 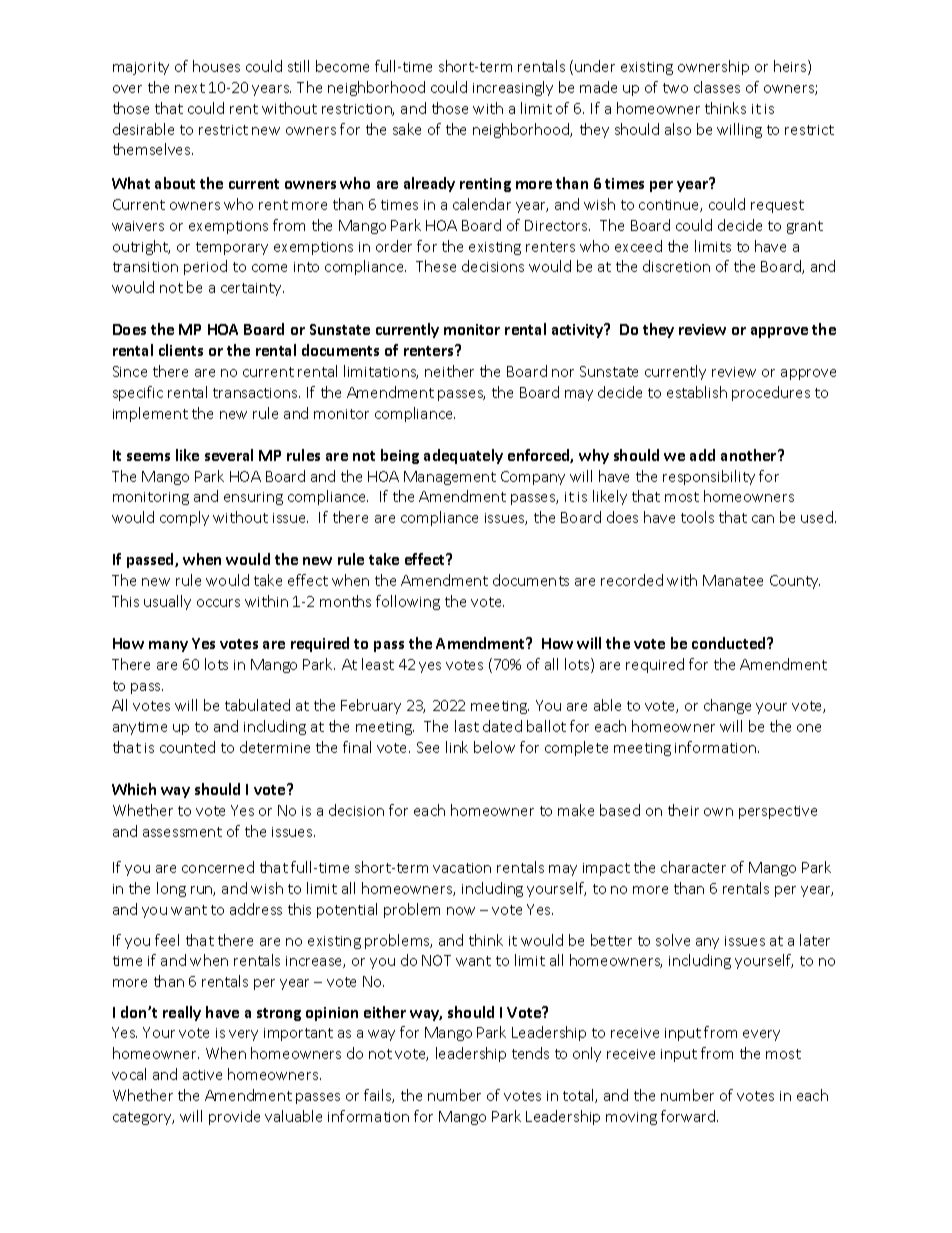 I want to click on Manatee, so click(x=733, y=580).
